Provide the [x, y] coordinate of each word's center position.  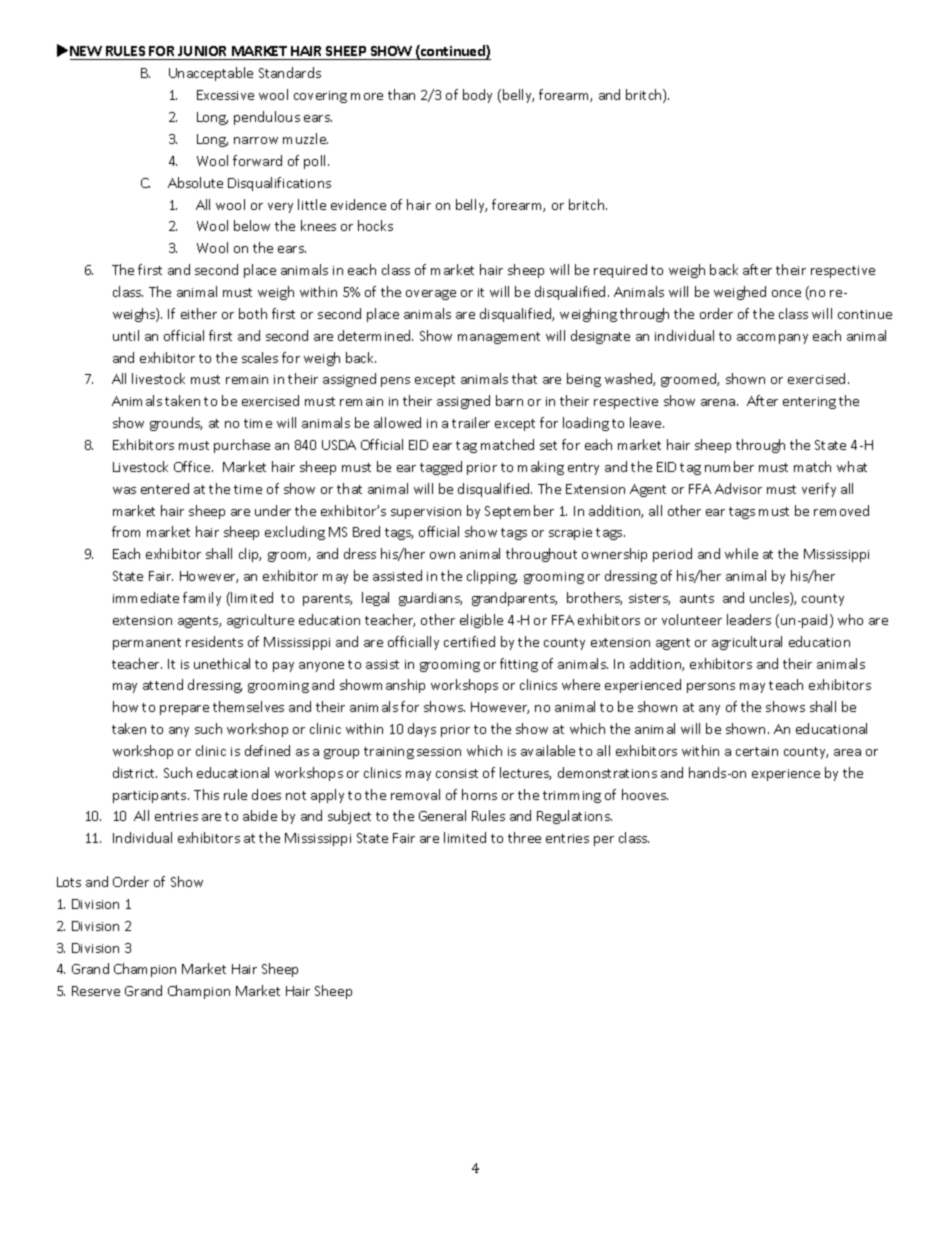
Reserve [96, 991]
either [199, 313]
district [135, 772]
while [741, 553]
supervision [426, 513]
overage [431, 295]
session [439, 751]
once [786, 293]
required [620, 271]
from [126, 531]
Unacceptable [211, 74]
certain [757, 751]
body [477, 96]
